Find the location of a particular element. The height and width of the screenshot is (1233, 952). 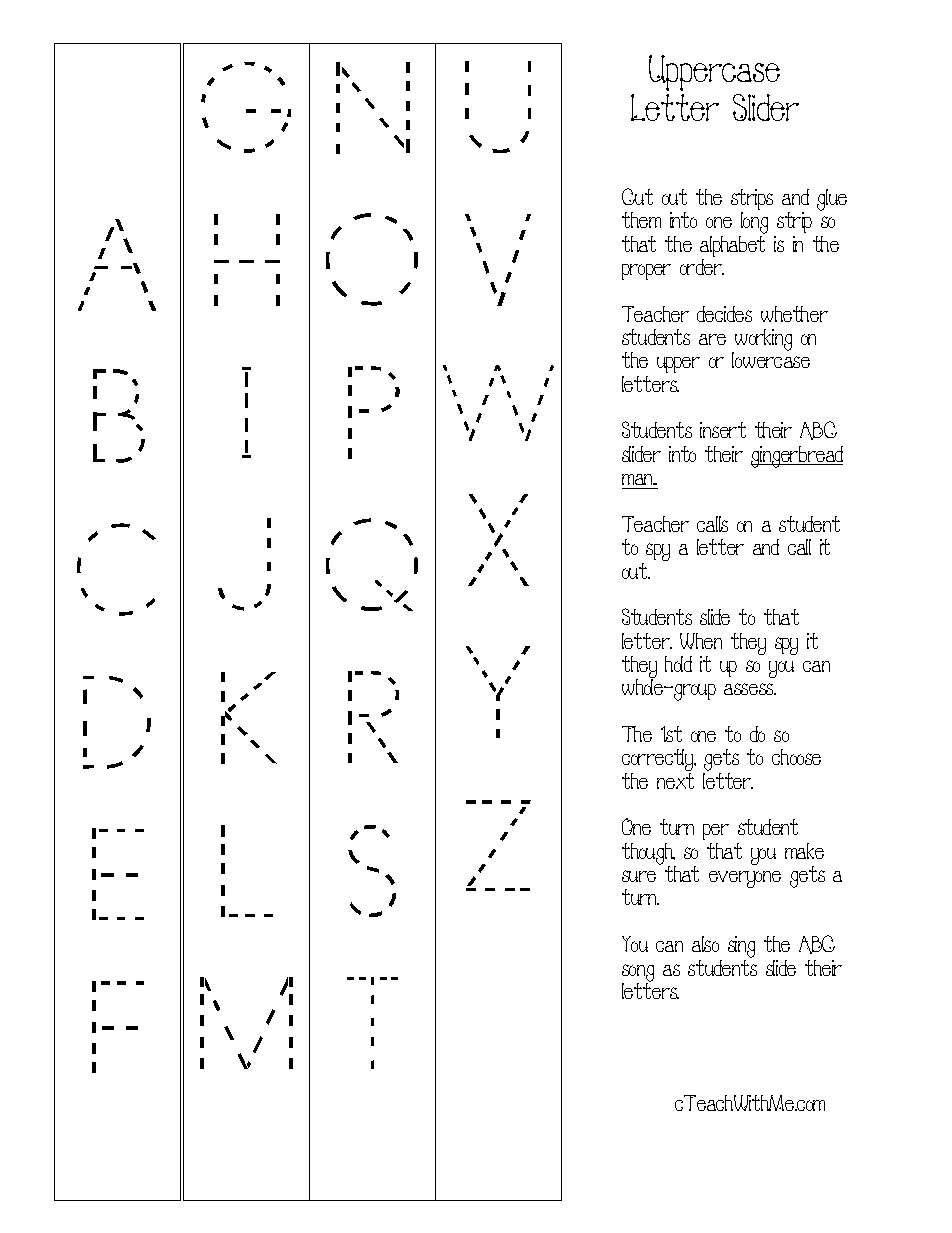

sing is located at coordinates (741, 948).
